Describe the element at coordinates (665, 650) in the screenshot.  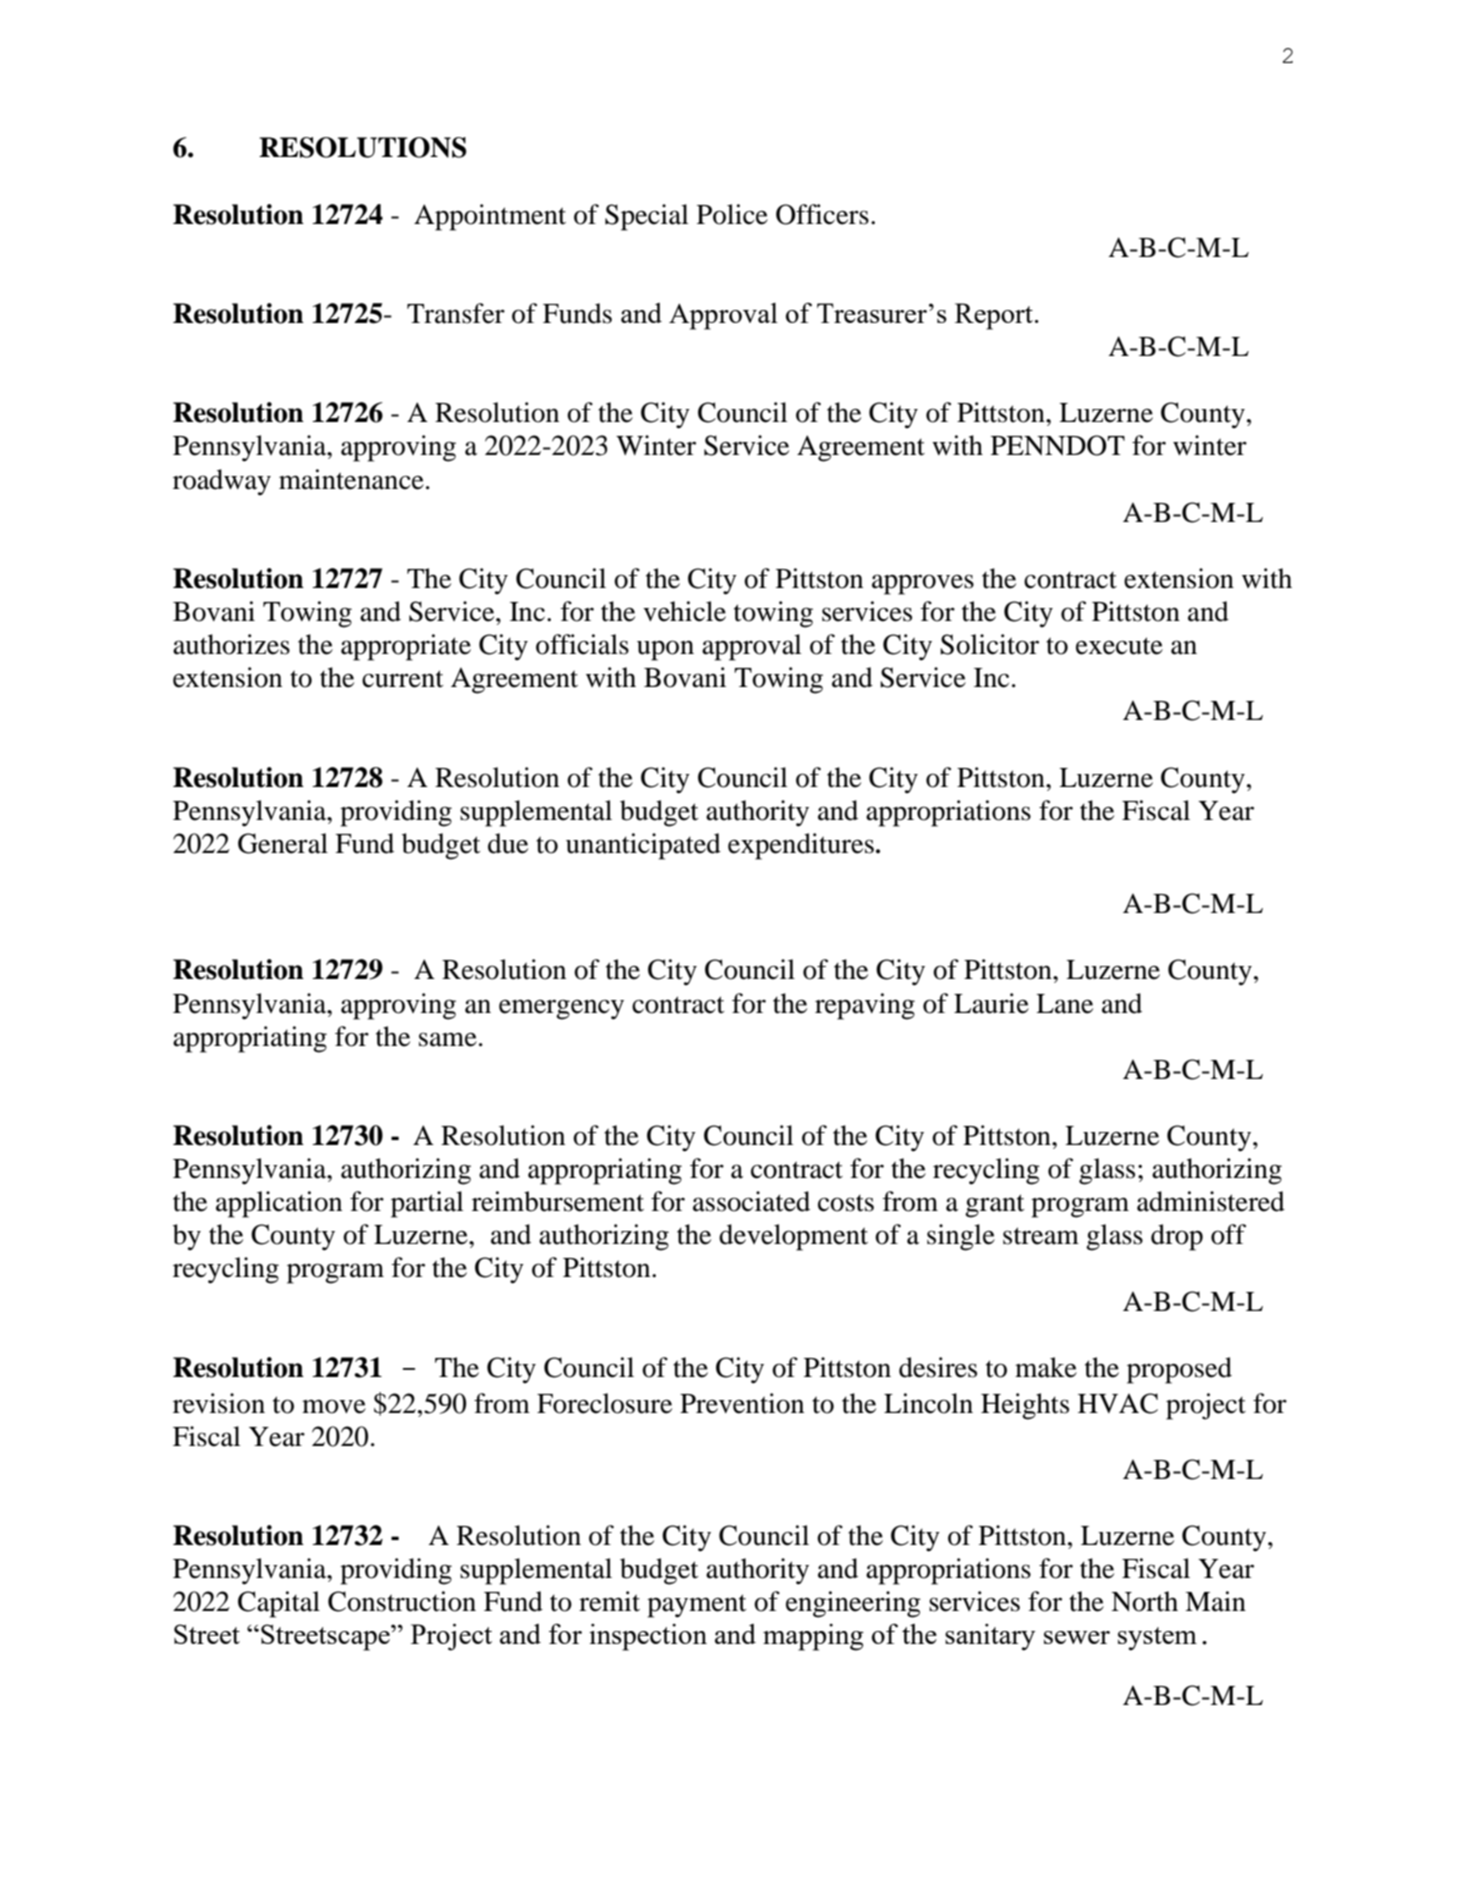
I see `upon` at that location.
